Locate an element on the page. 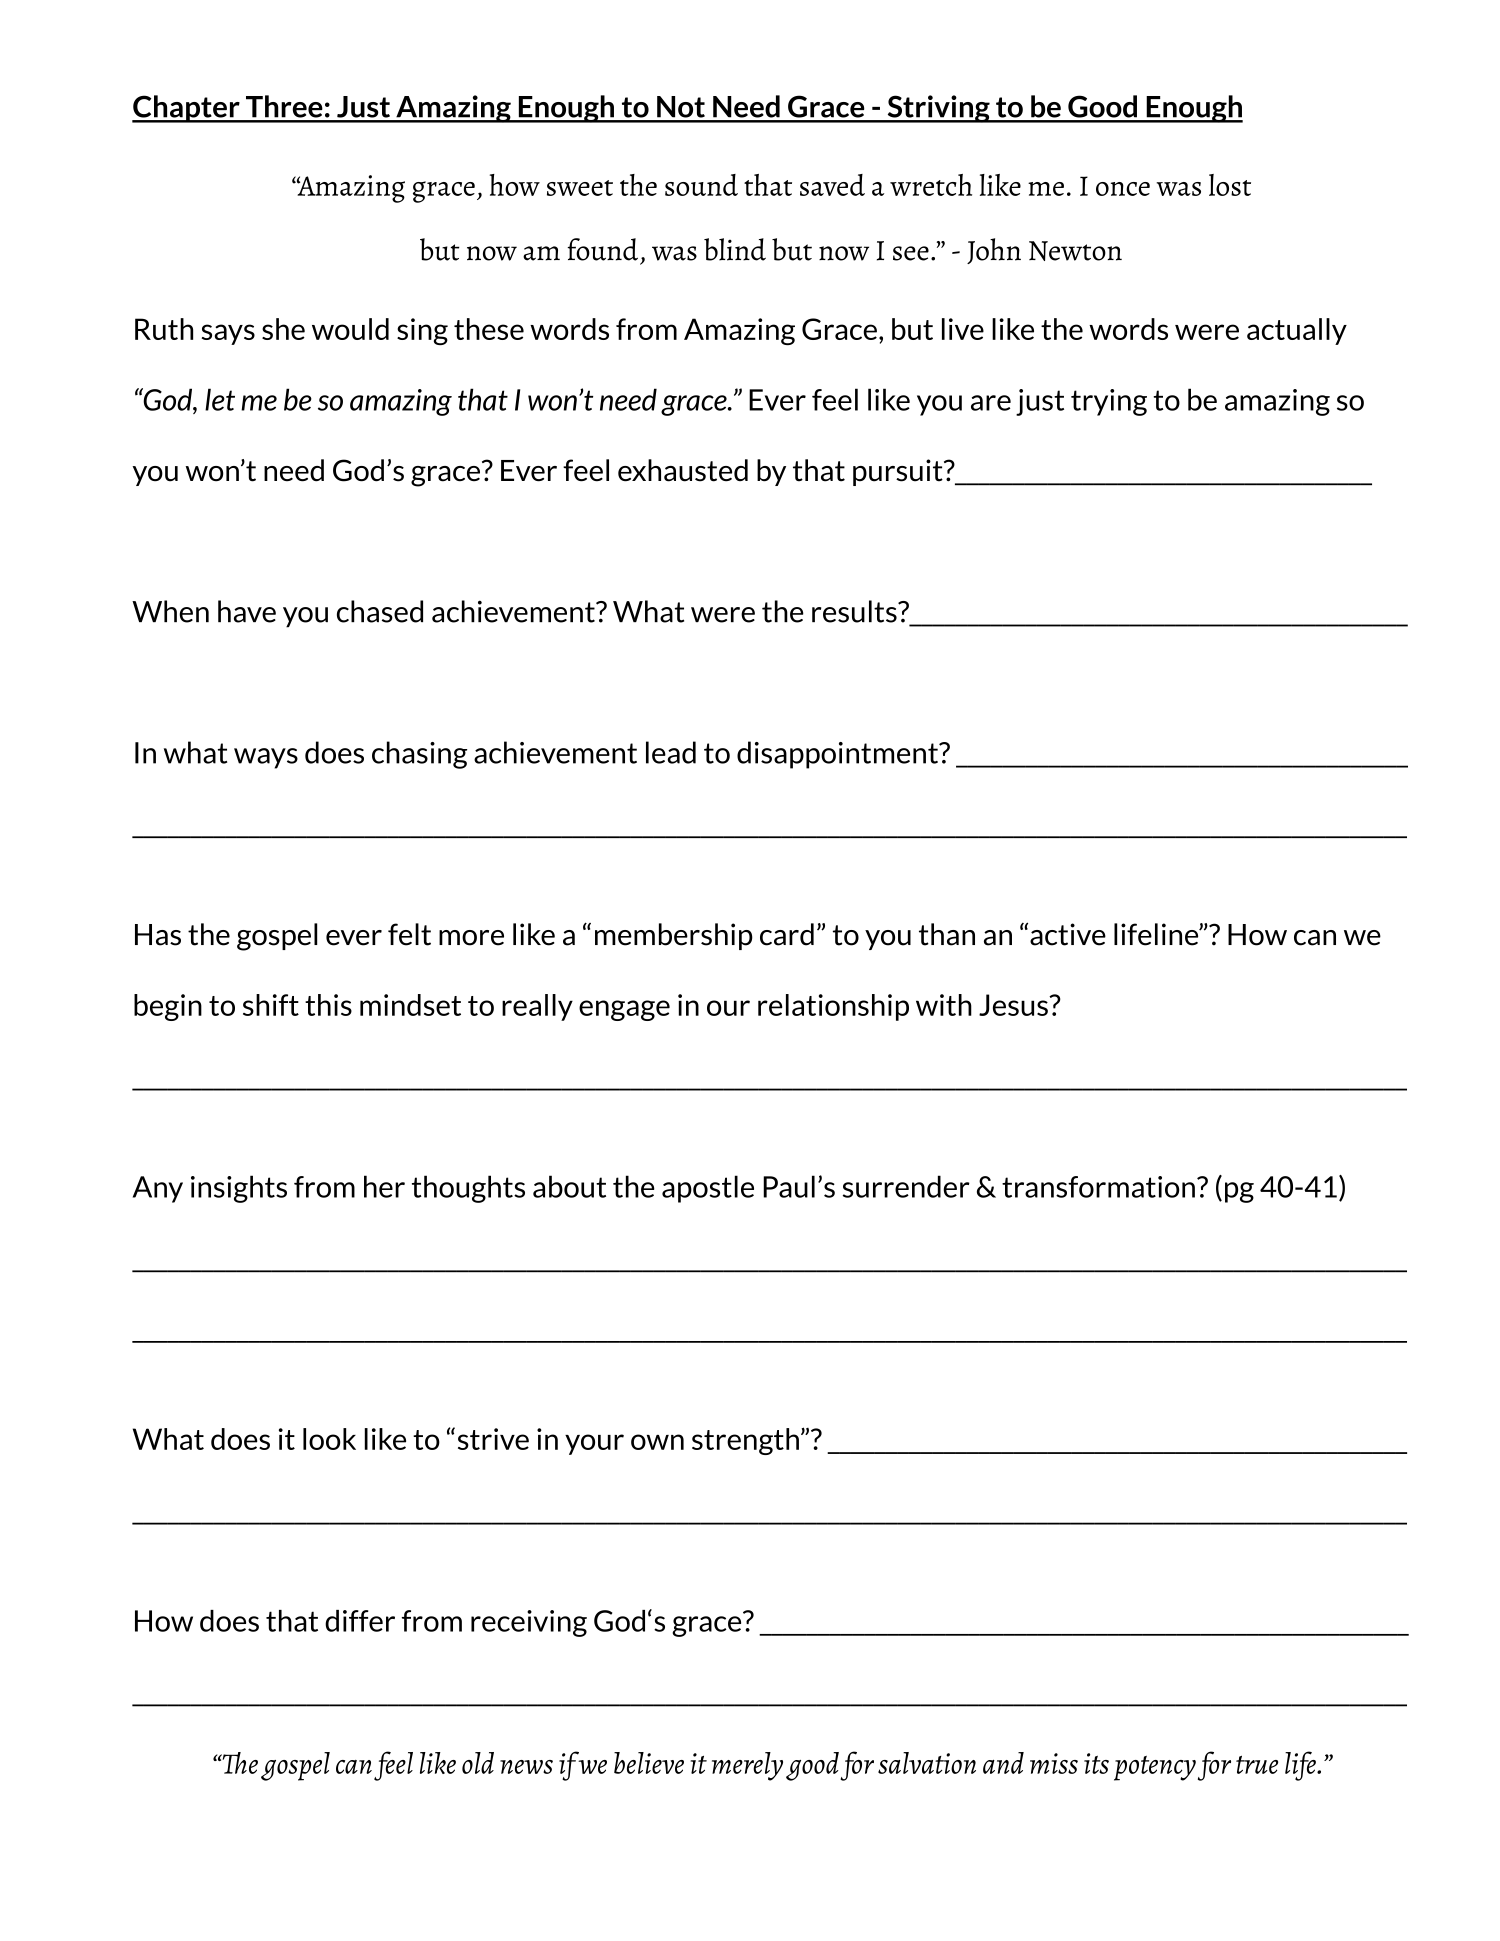 This image has height=1941, width=1500. Chapter is located at coordinates (187, 109).
